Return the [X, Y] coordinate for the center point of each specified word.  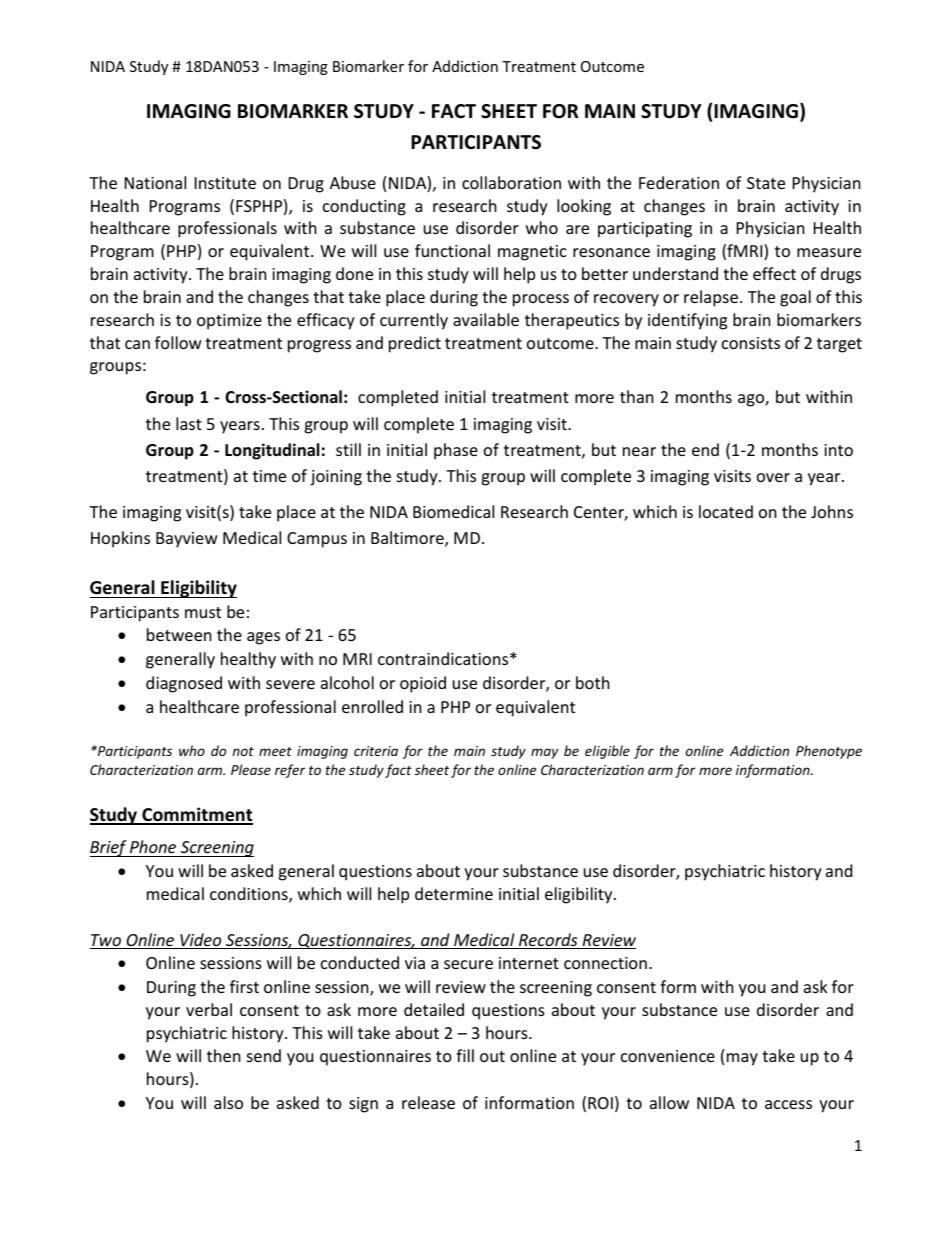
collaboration [511, 182]
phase [456, 451]
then [224, 1055]
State [766, 183]
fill [465, 1055]
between [179, 634]
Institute [225, 183]
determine [454, 893]
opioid [423, 684]
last [189, 423]
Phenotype [829, 752]
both [593, 682]
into [838, 450]
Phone [153, 846]
